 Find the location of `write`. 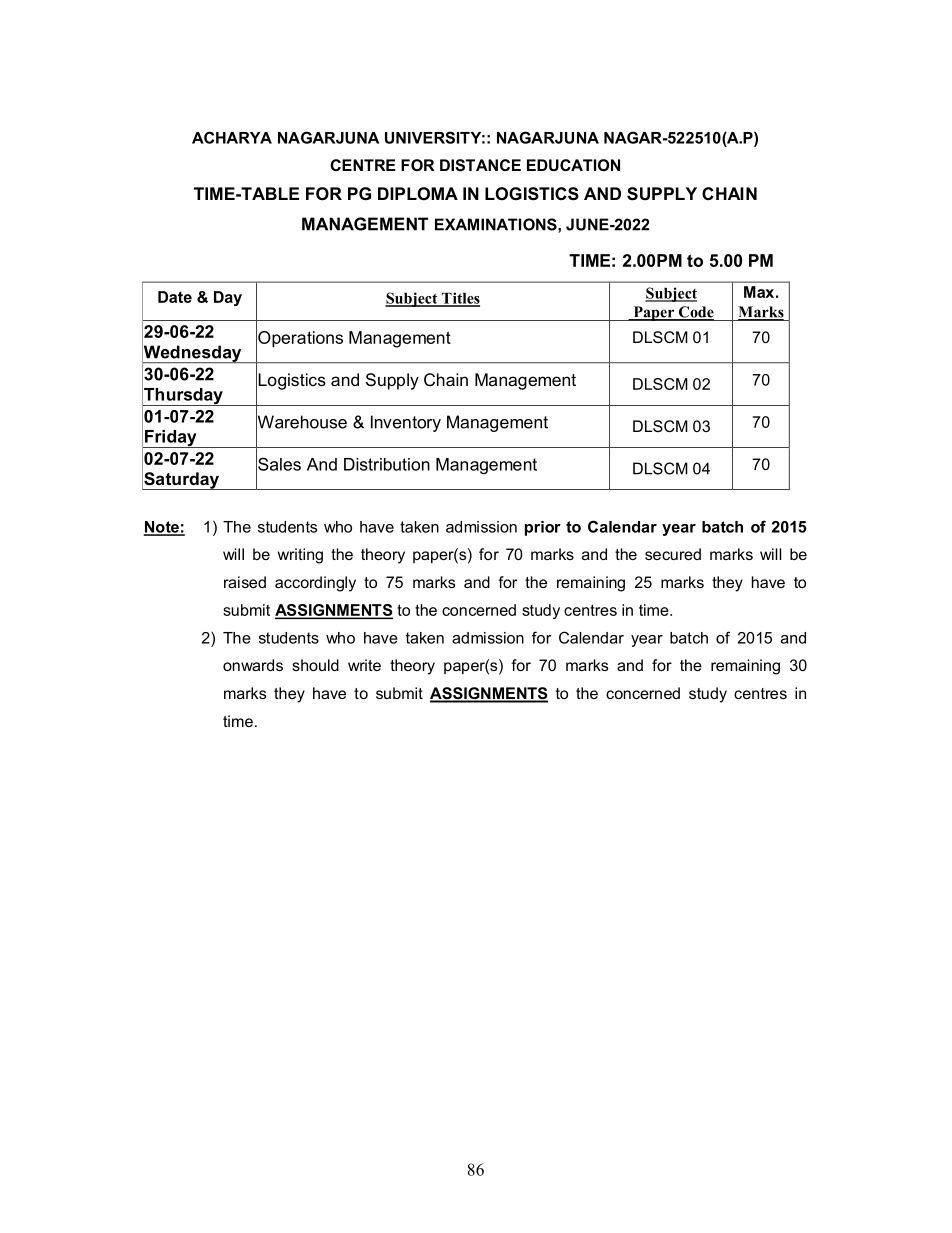

write is located at coordinates (364, 665).
